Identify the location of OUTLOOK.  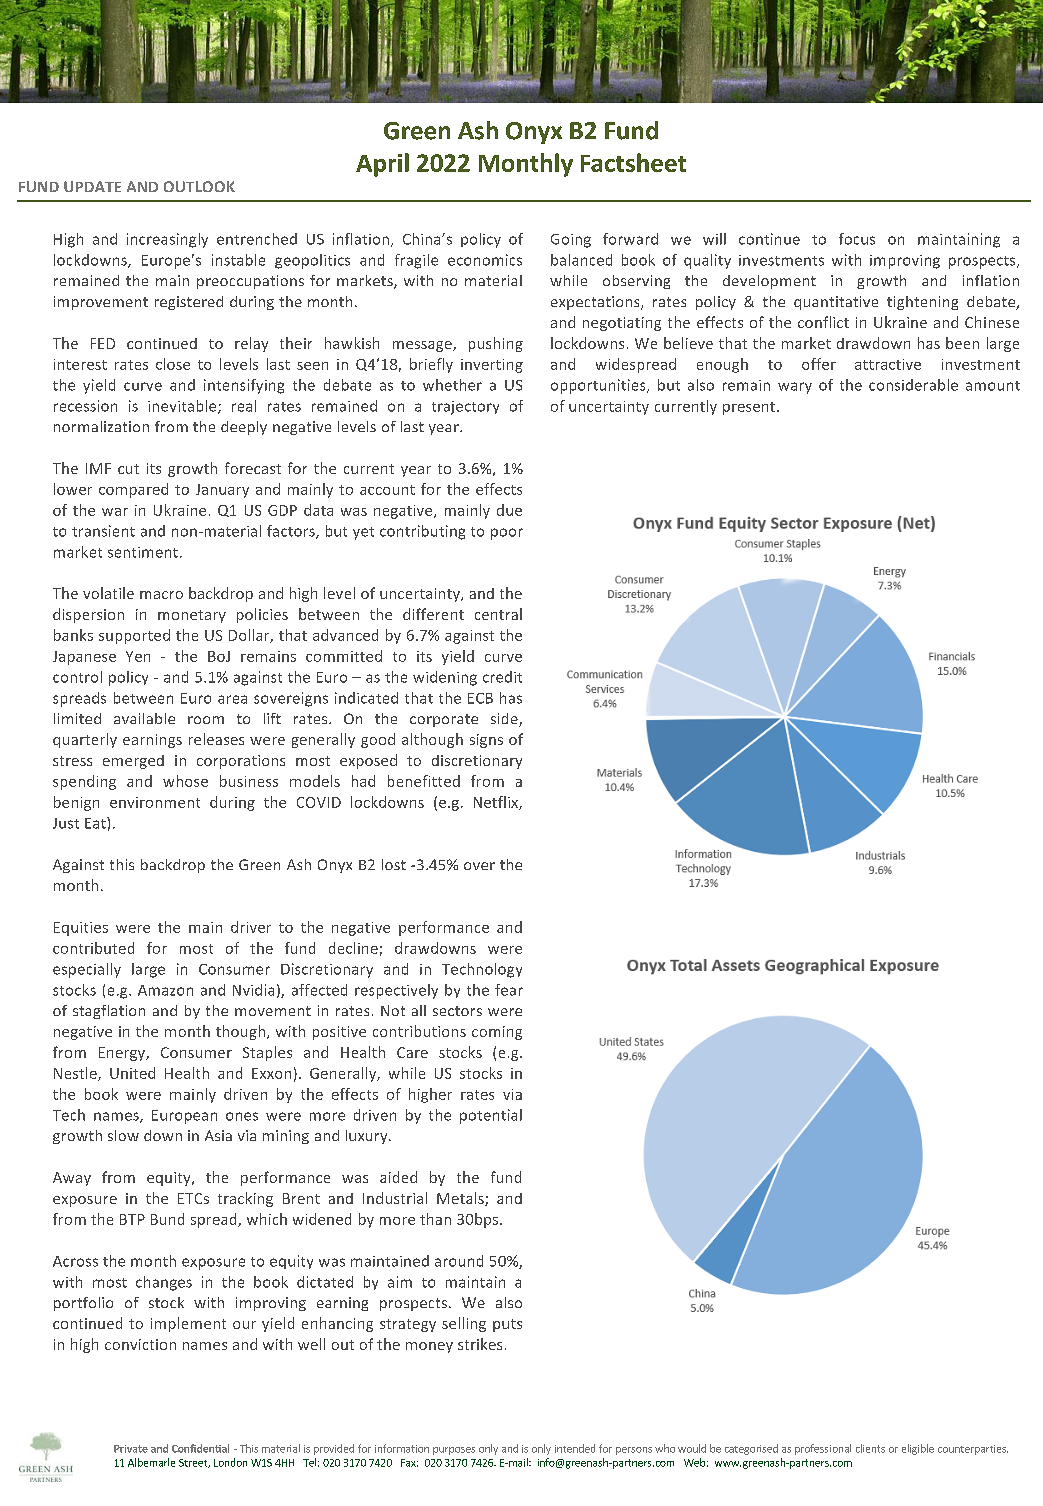
(199, 186).
